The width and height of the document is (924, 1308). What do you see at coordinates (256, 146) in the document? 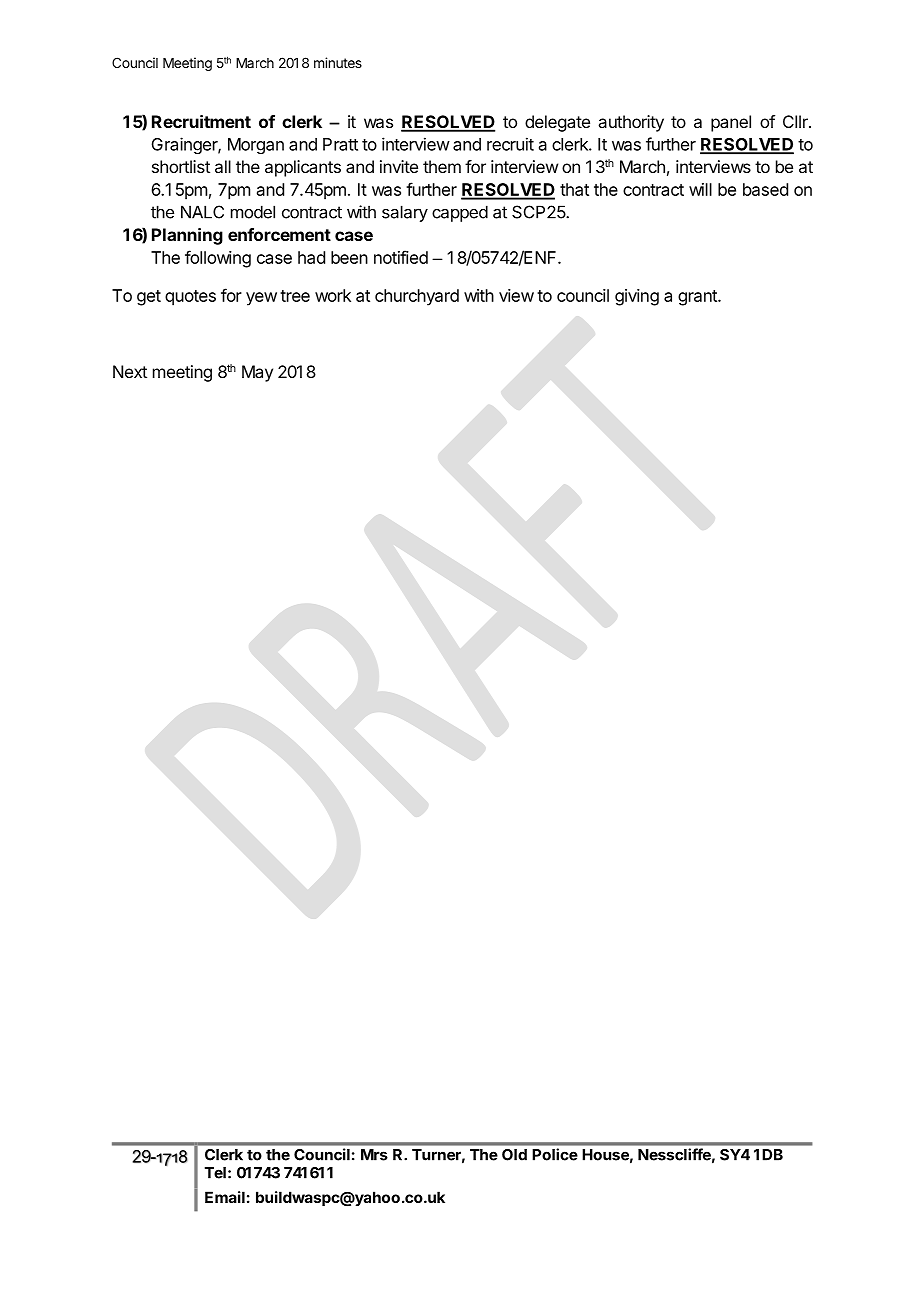
I see `Morgan` at bounding box center [256, 146].
